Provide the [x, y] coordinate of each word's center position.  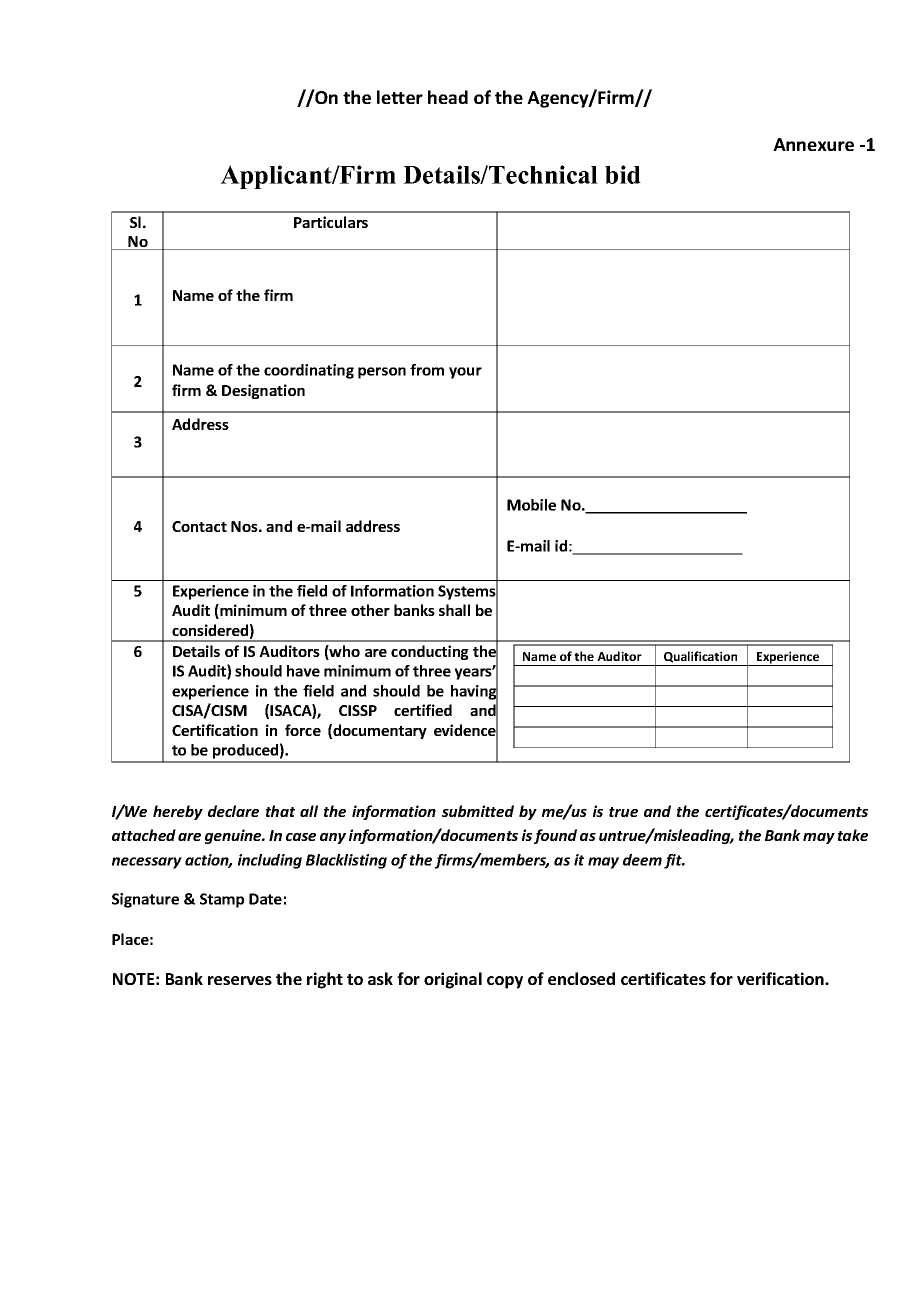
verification [781, 978]
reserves [240, 980]
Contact [199, 526]
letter [400, 97]
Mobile [531, 505]
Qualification [700, 657]
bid [623, 174]
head [448, 97]
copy [505, 982]
